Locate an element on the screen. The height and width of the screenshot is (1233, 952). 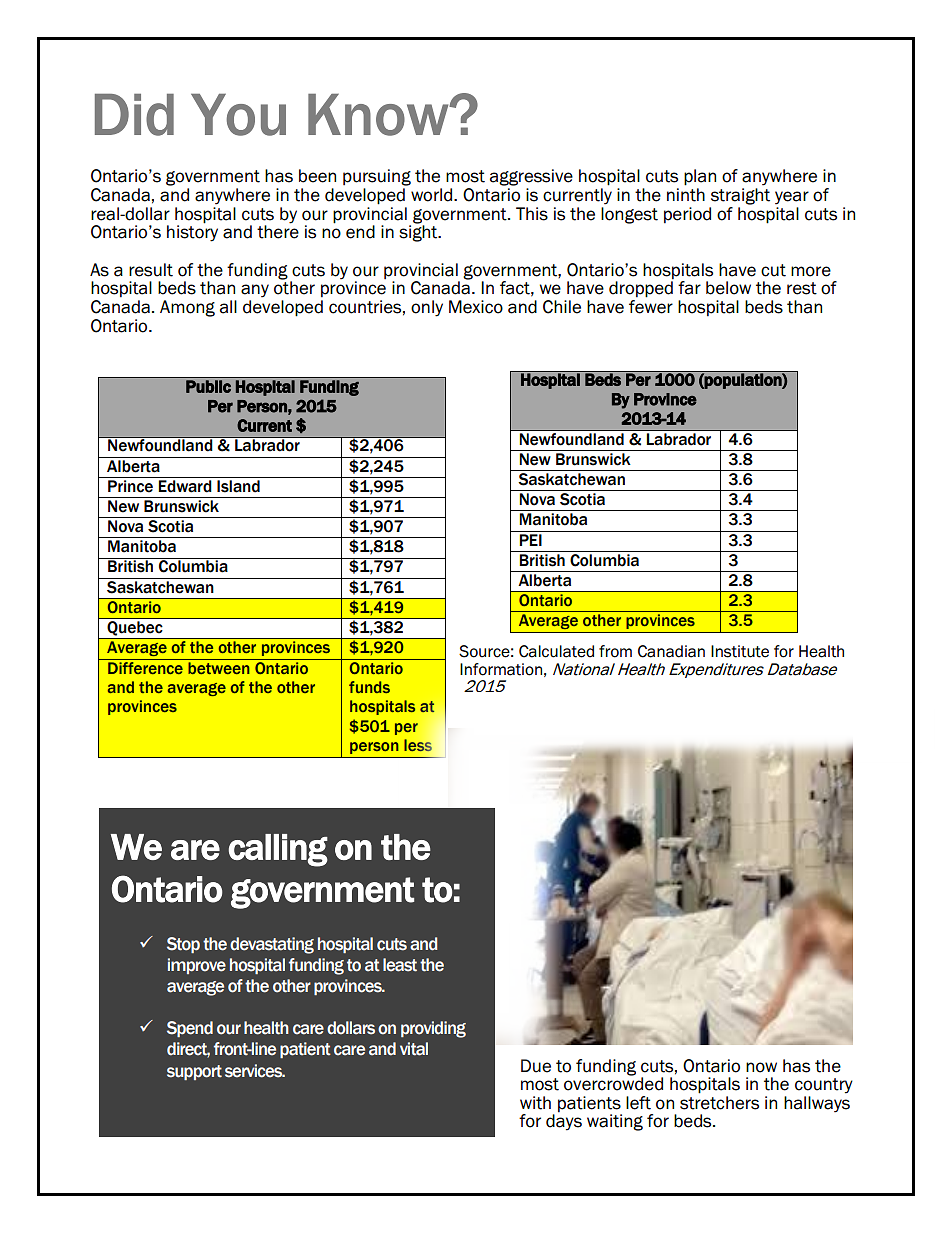
Stop is located at coordinates (183, 945).
